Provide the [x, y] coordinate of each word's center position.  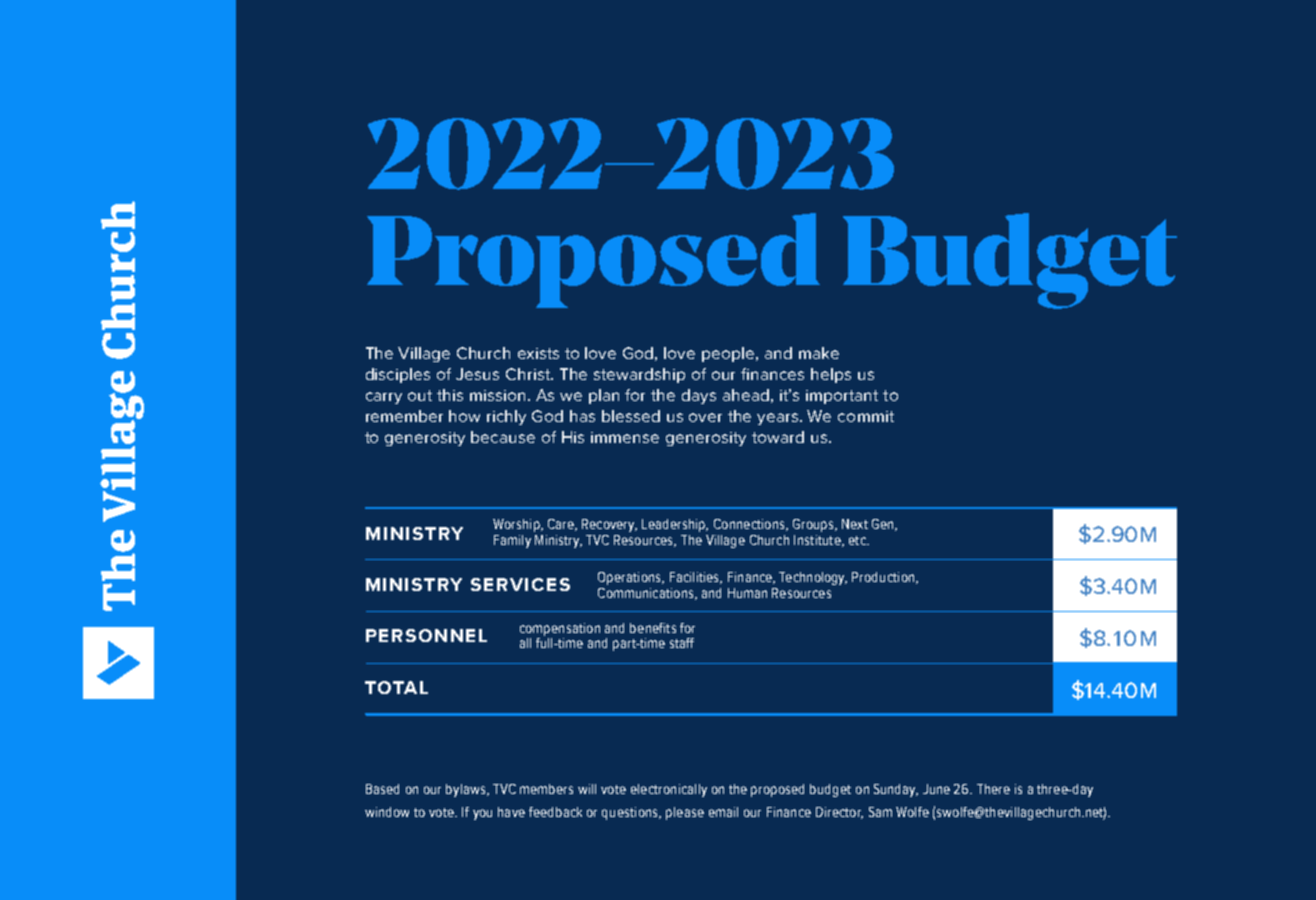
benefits [653, 628]
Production [884, 578]
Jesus [477, 374]
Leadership [675, 525]
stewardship [639, 375]
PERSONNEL [426, 635]
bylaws [467, 790]
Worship [517, 525]
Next [855, 524]
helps [831, 375]
